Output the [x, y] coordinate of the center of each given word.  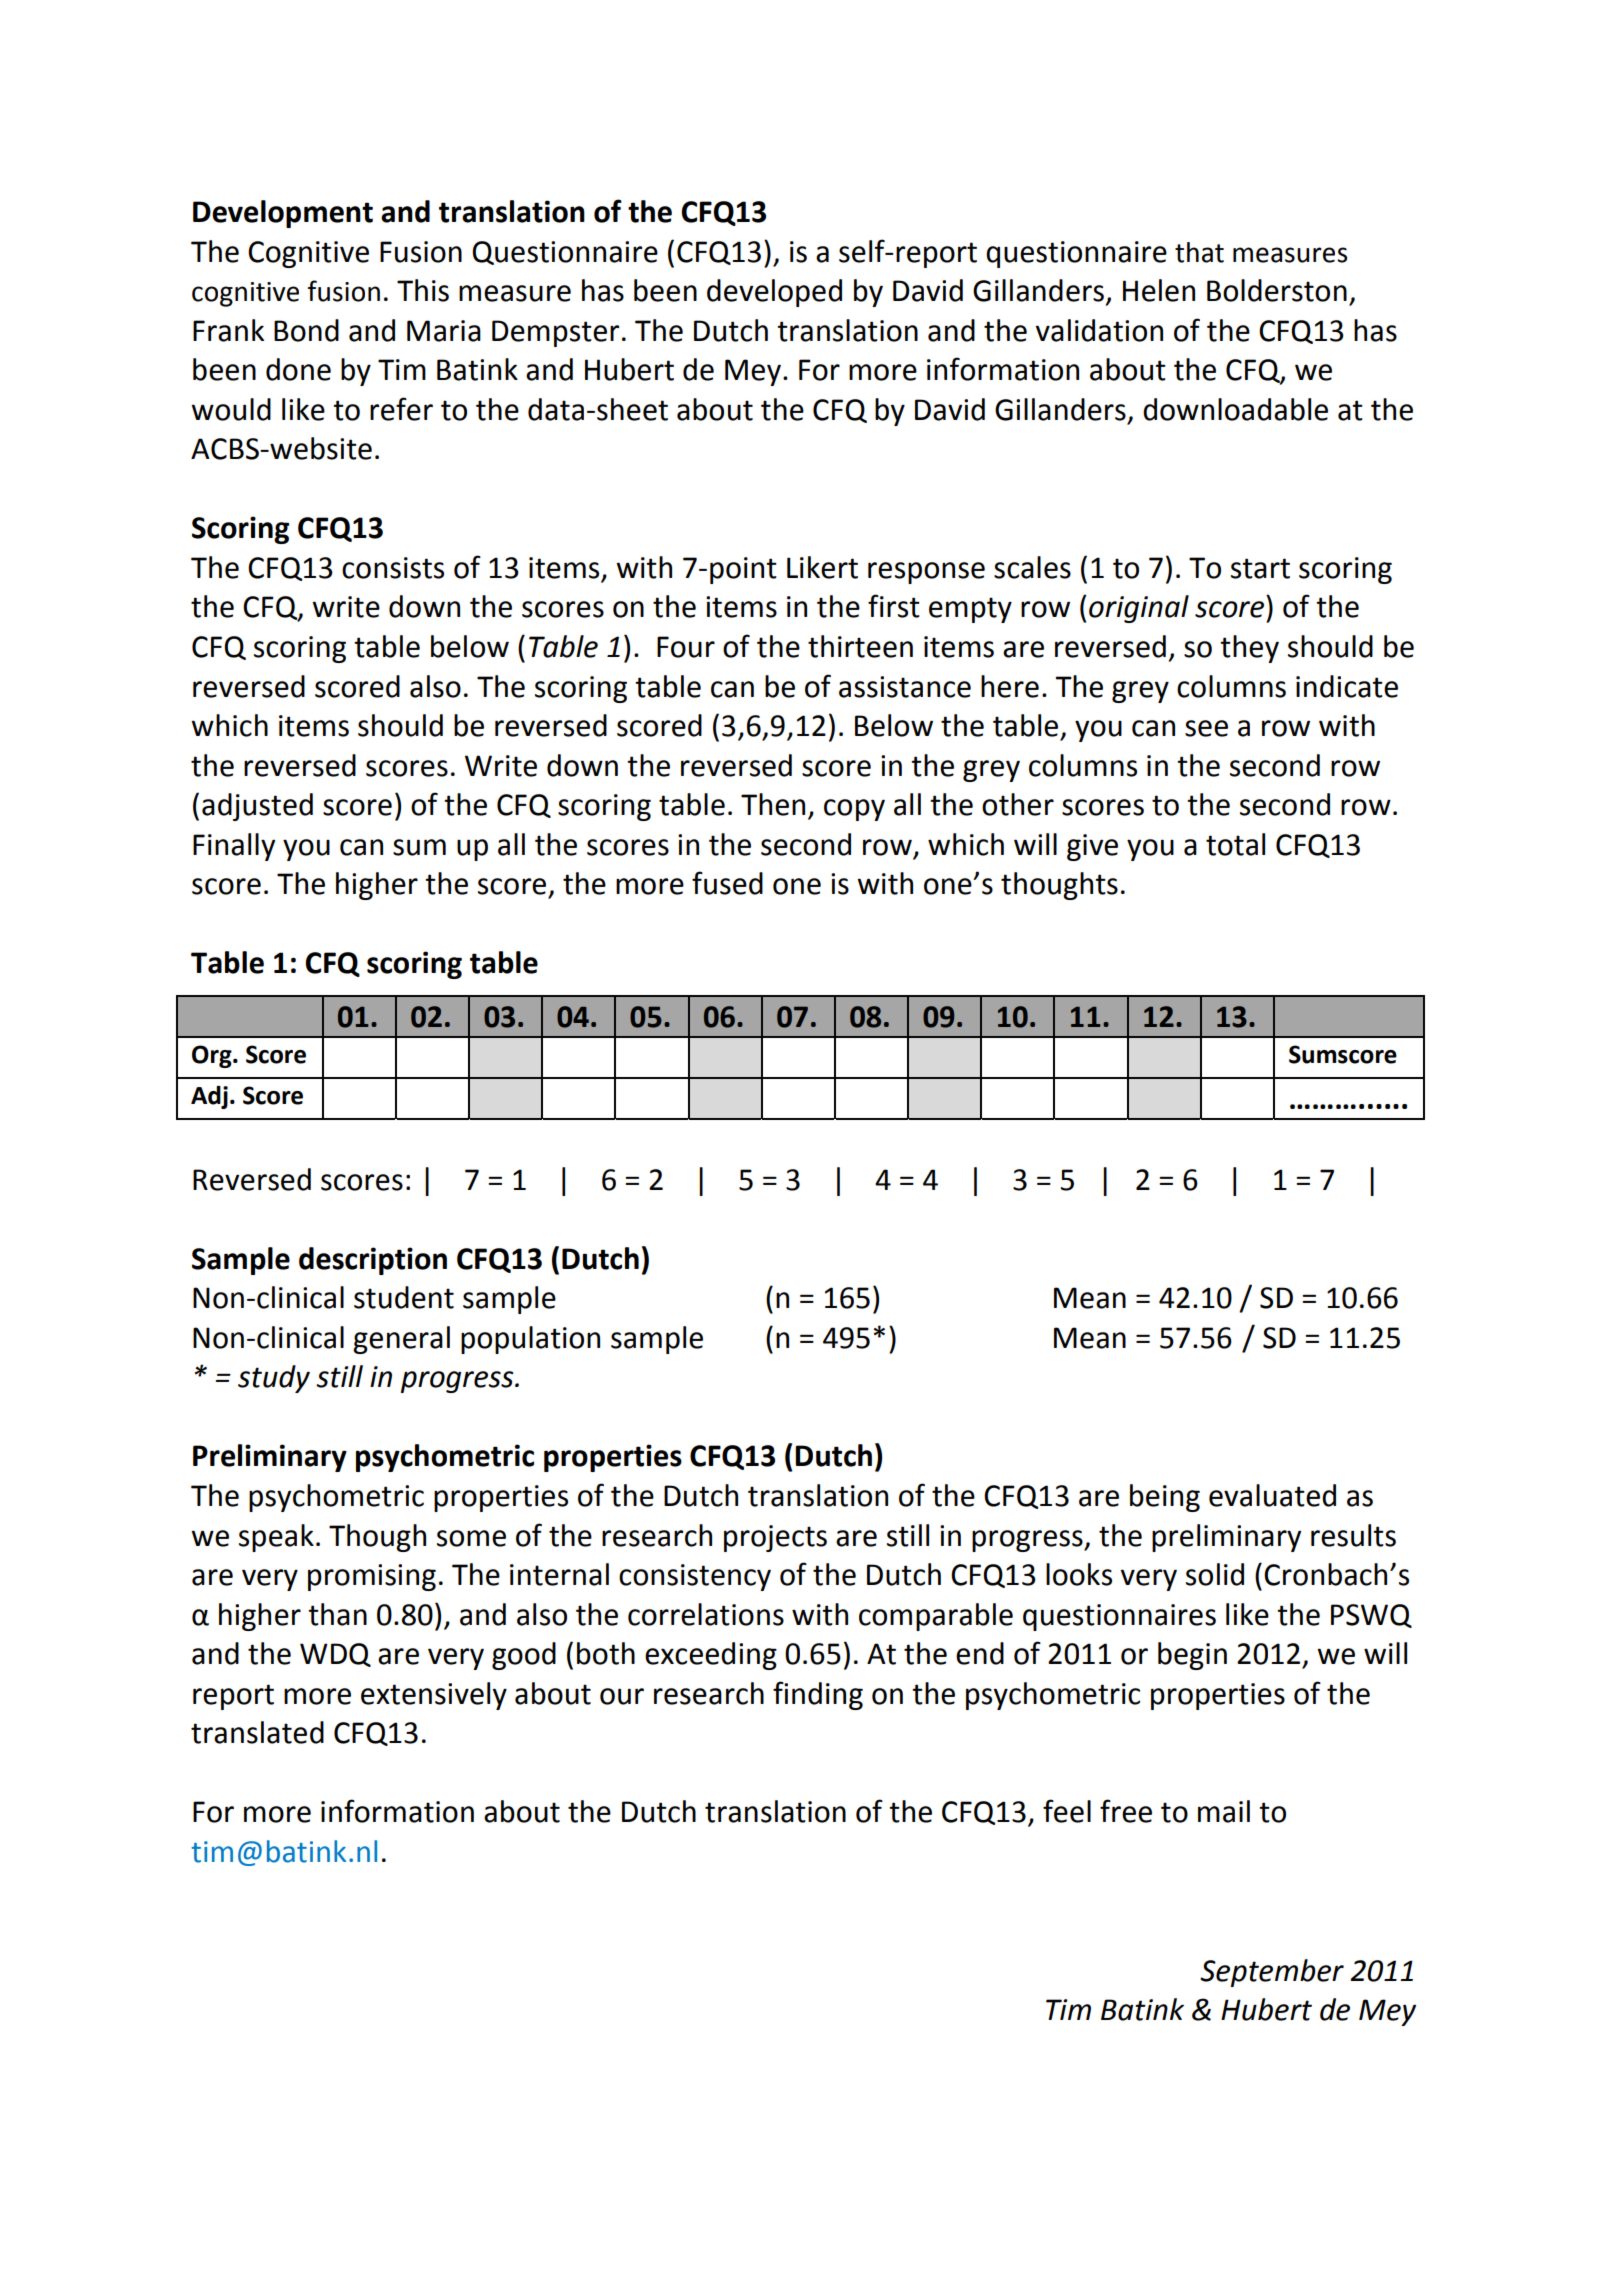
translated [257, 1732]
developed [774, 293]
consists [393, 568]
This [423, 290]
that [1199, 252]
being [1165, 1498]
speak [276, 1538]
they [1249, 649]
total [1235, 844]
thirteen [860, 646]
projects [775, 1538]
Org [213, 1056]
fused [727, 883]
